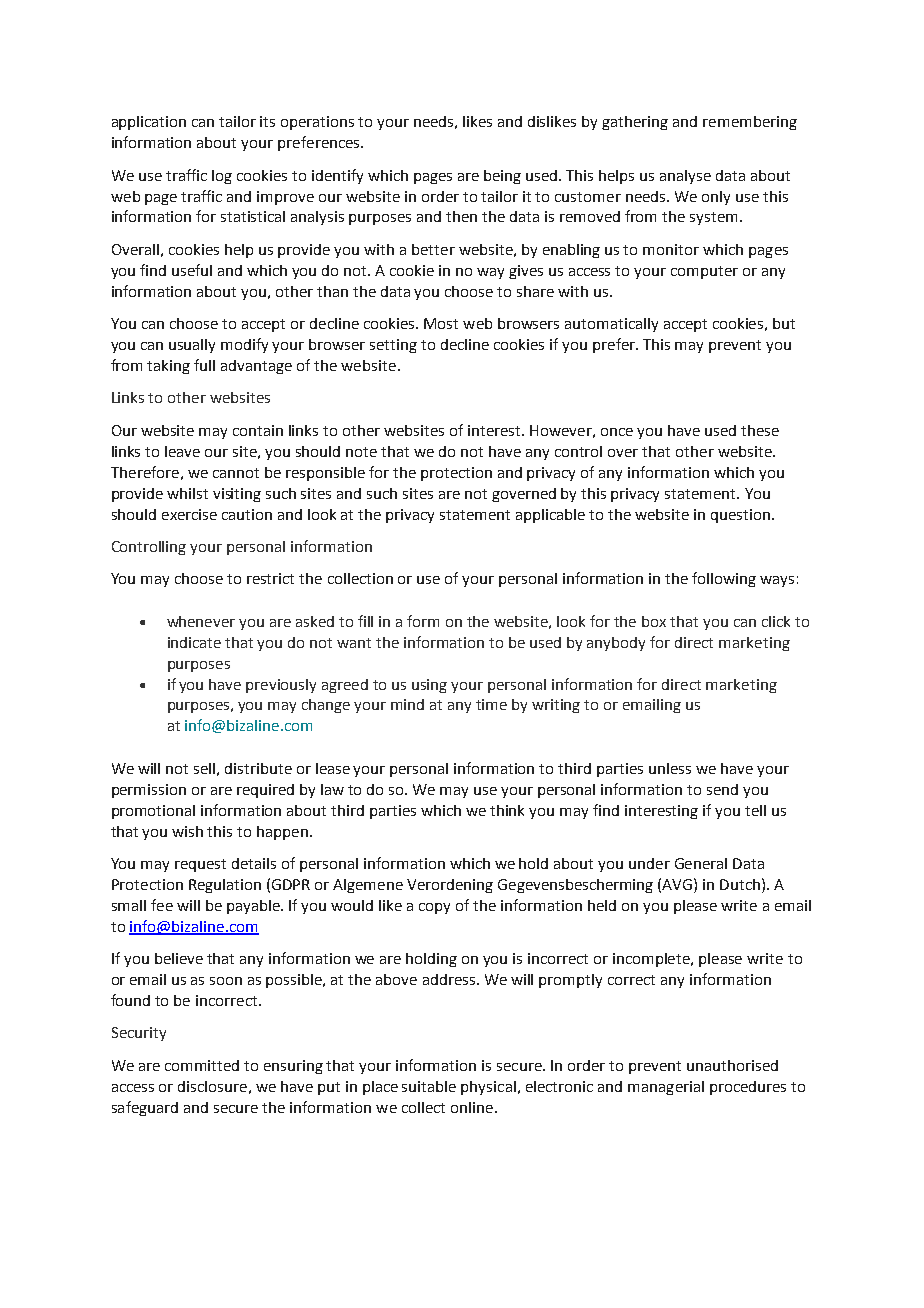 Image resolution: width=924 pixels, height=1308 pixels. I want to click on being, so click(502, 177).
